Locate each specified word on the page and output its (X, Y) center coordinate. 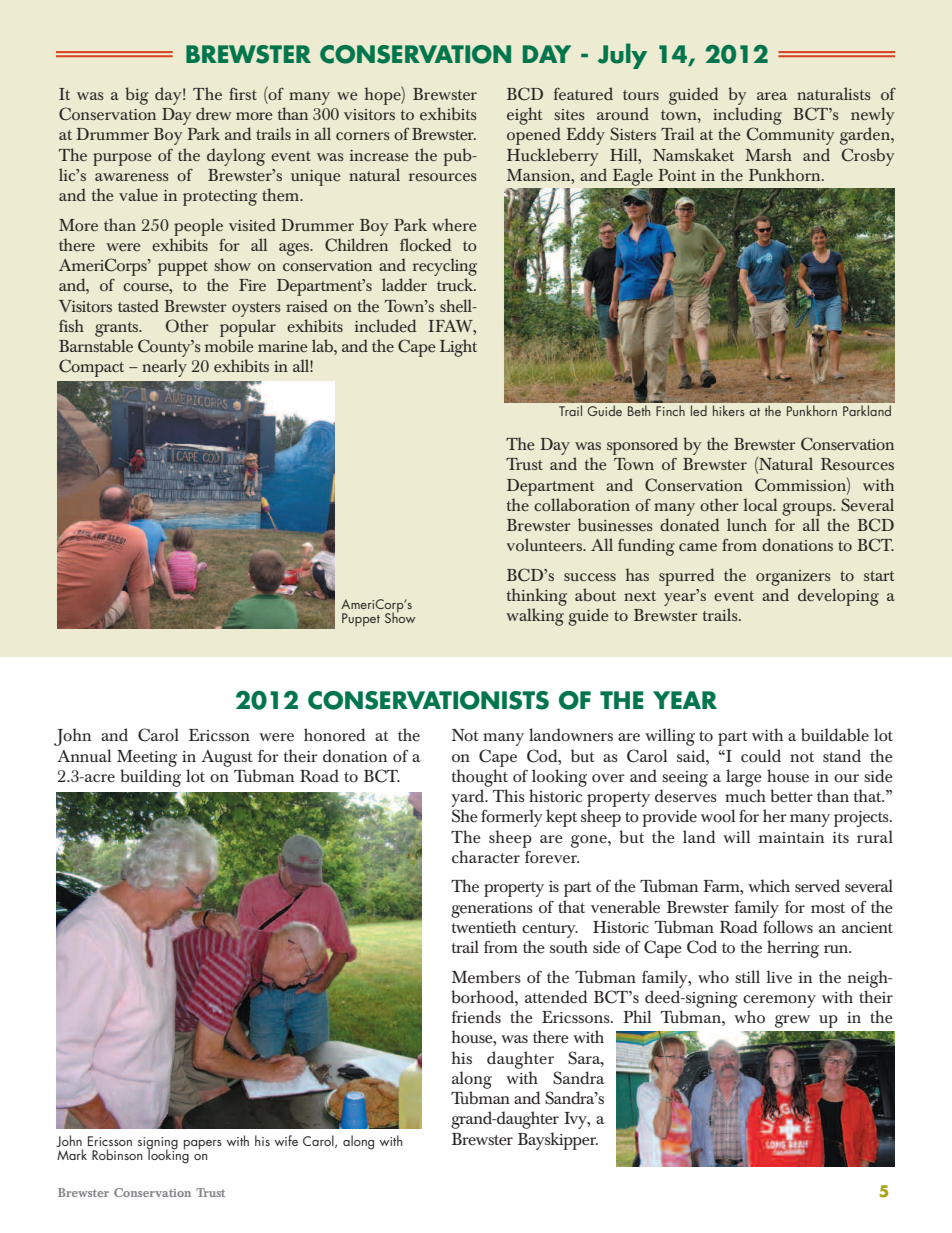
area (772, 96)
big (136, 96)
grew (792, 1021)
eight (524, 116)
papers (203, 1145)
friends (476, 1017)
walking (535, 617)
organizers (793, 578)
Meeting (147, 758)
